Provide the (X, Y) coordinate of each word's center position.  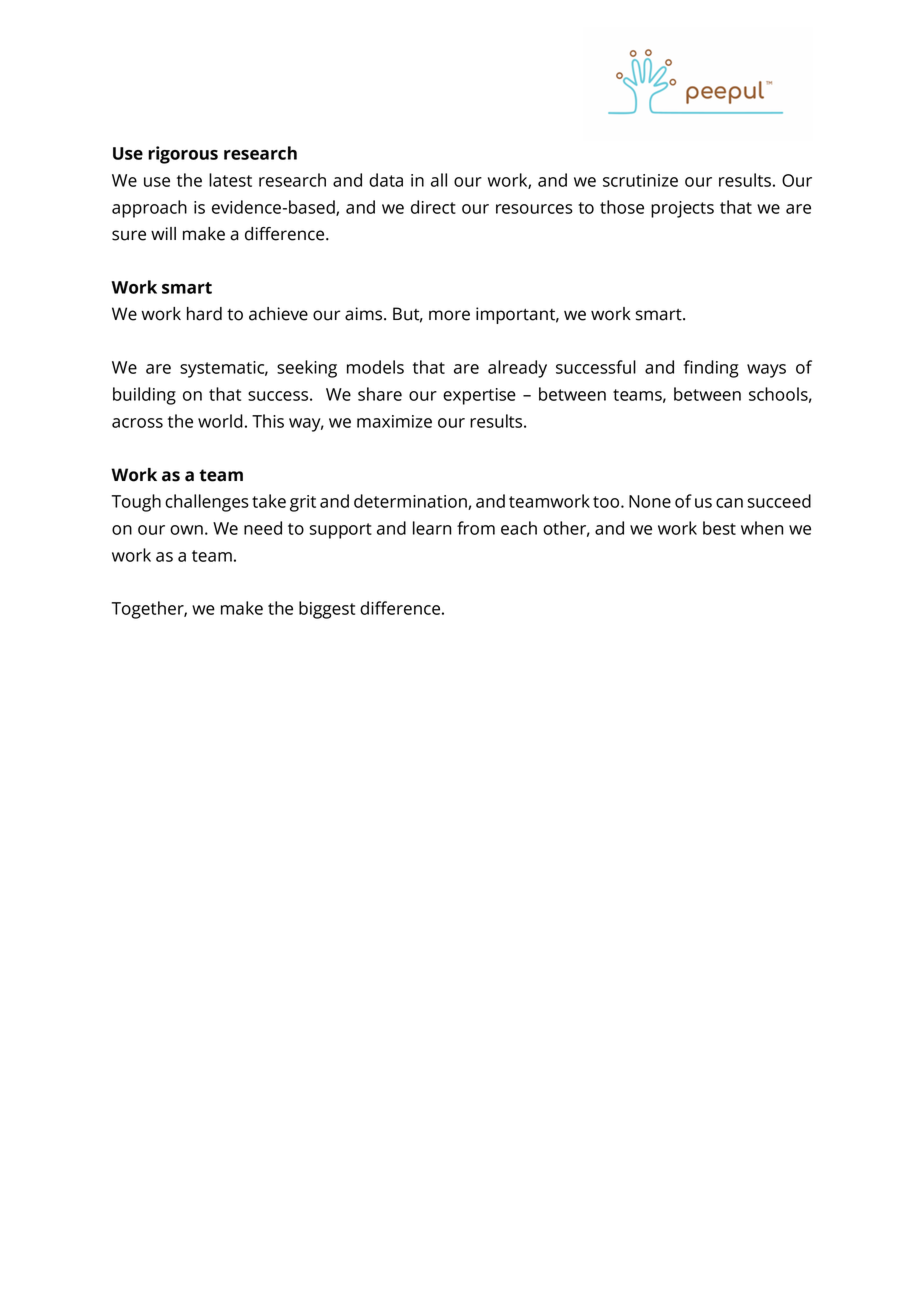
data (386, 180)
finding (711, 369)
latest (230, 180)
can (729, 503)
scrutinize (640, 180)
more (449, 315)
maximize (394, 421)
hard (204, 314)
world (220, 421)
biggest (327, 610)
